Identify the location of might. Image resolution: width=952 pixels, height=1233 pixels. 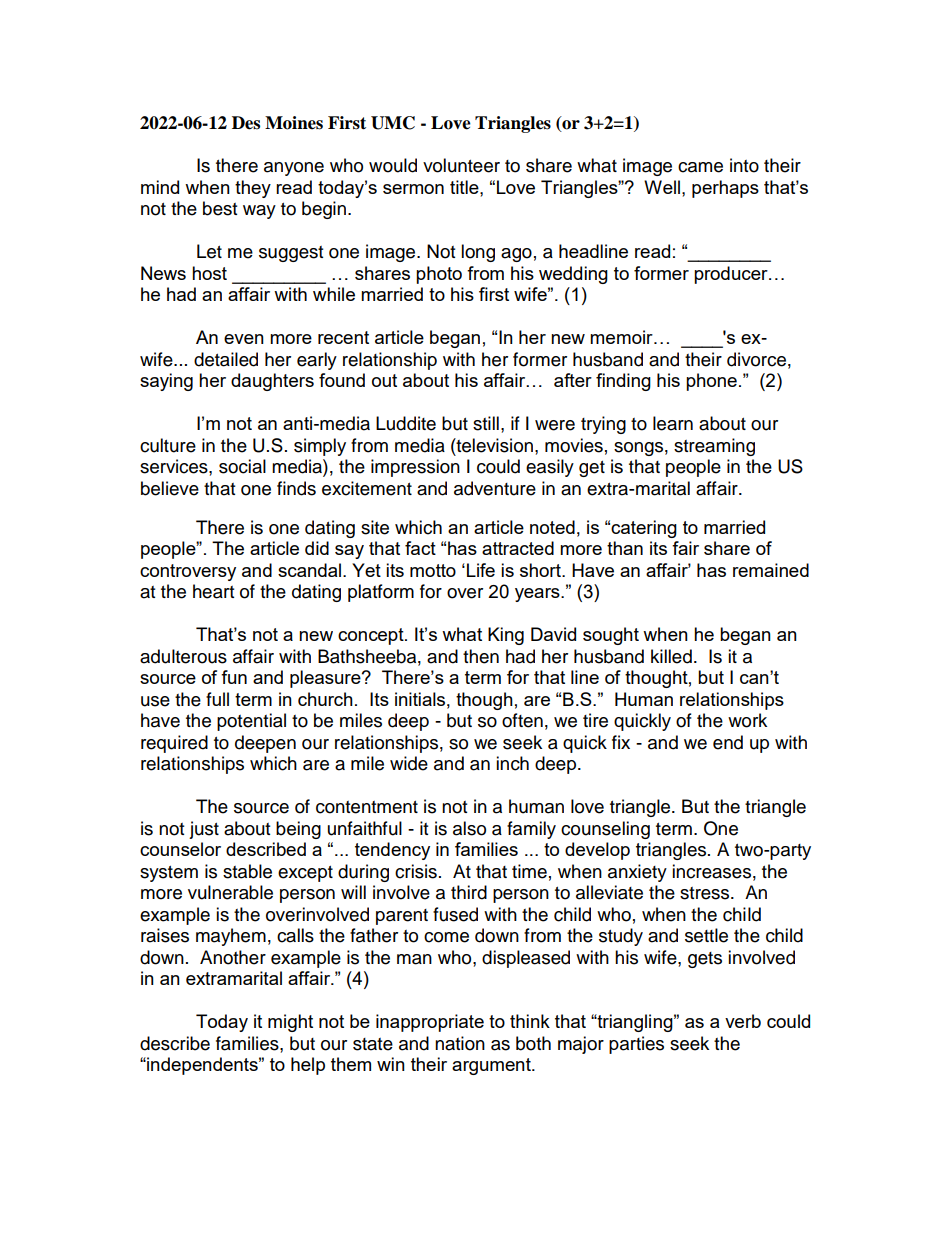
(290, 1023).
